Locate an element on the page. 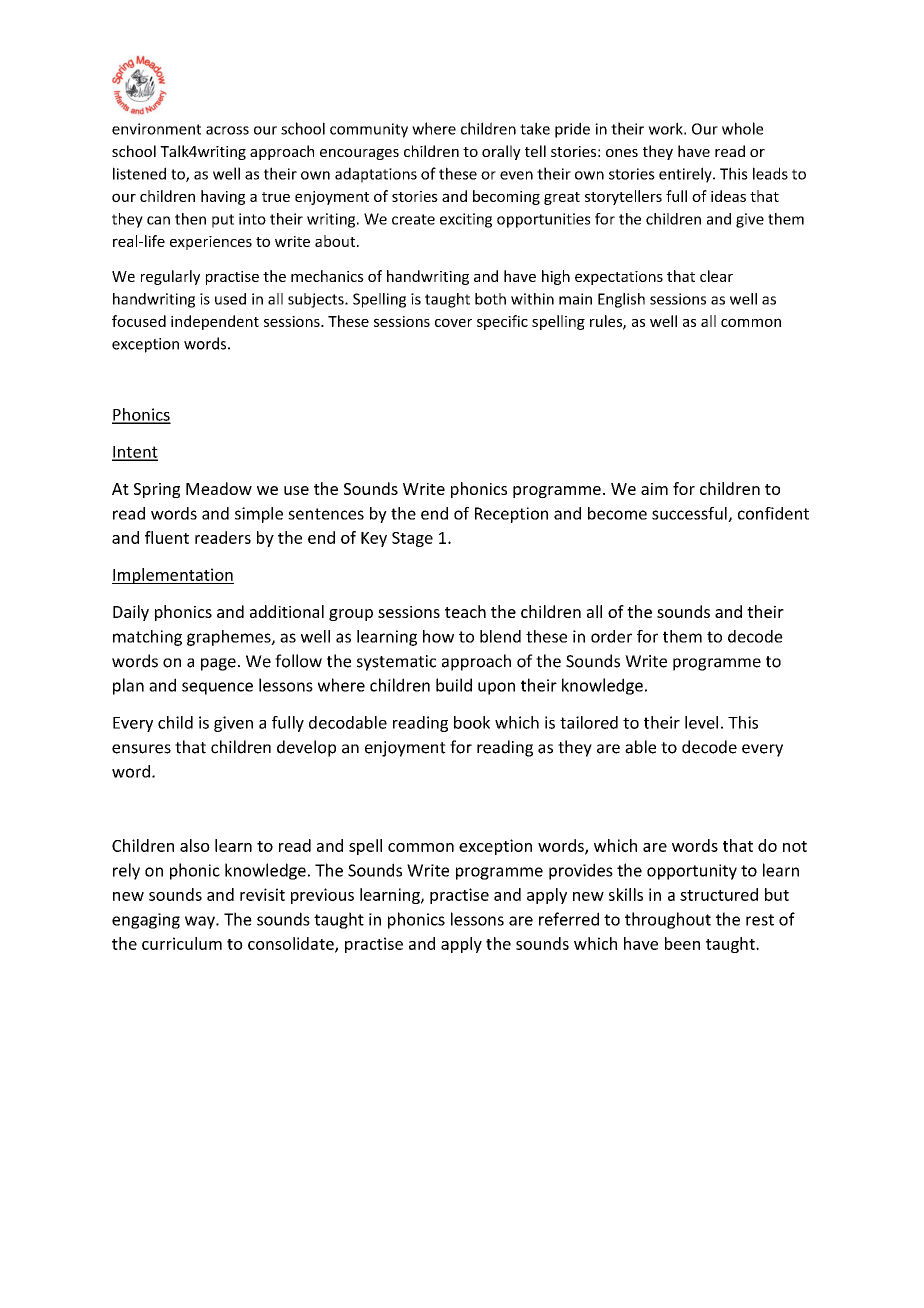 Image resolution: width=924 pixels, height=1308 pixels. fluent is located at coordinates (167, 537).
